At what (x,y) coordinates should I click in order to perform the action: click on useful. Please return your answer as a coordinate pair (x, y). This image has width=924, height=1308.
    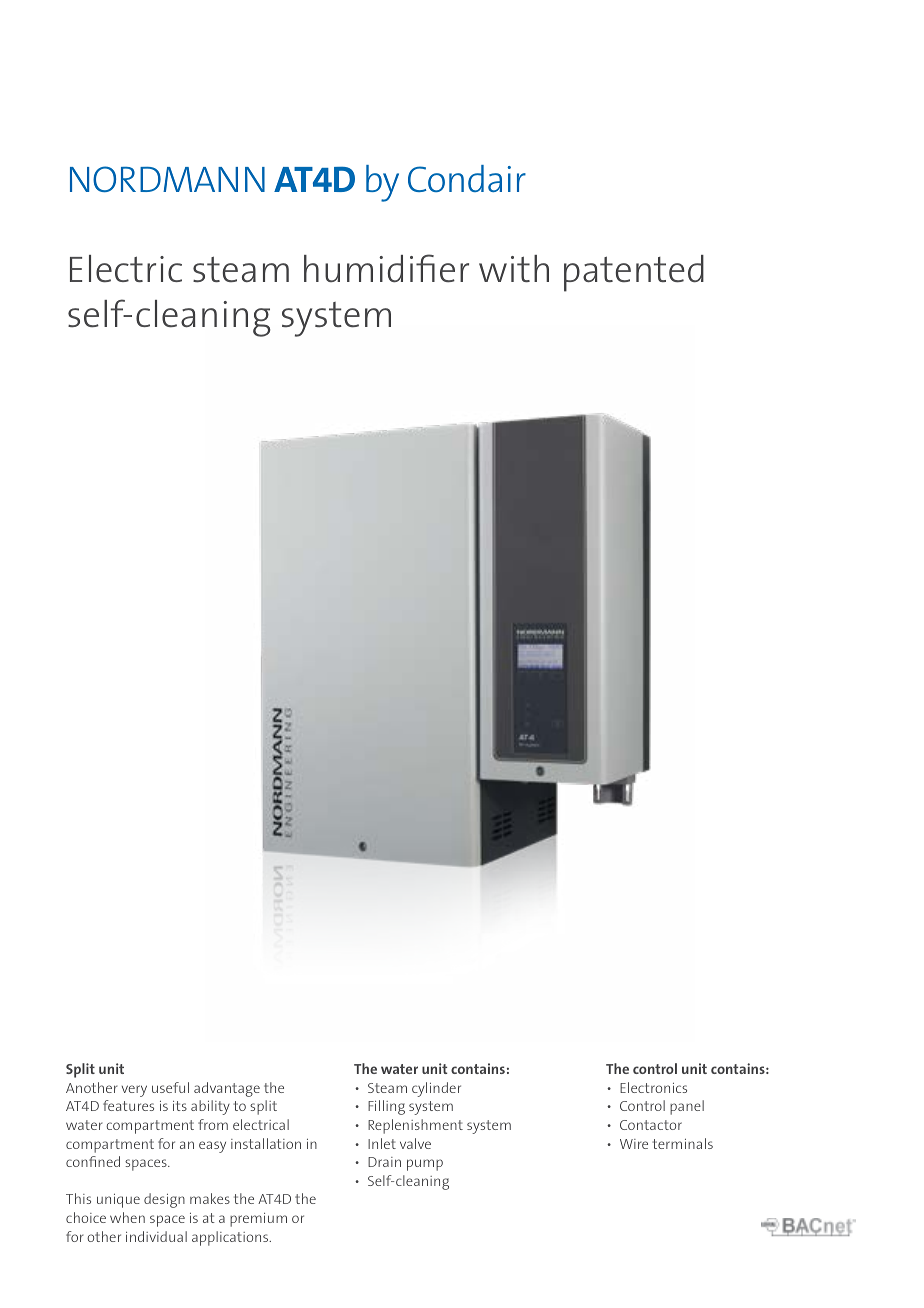
    Looking at the image, I should click on (170, 1087).
